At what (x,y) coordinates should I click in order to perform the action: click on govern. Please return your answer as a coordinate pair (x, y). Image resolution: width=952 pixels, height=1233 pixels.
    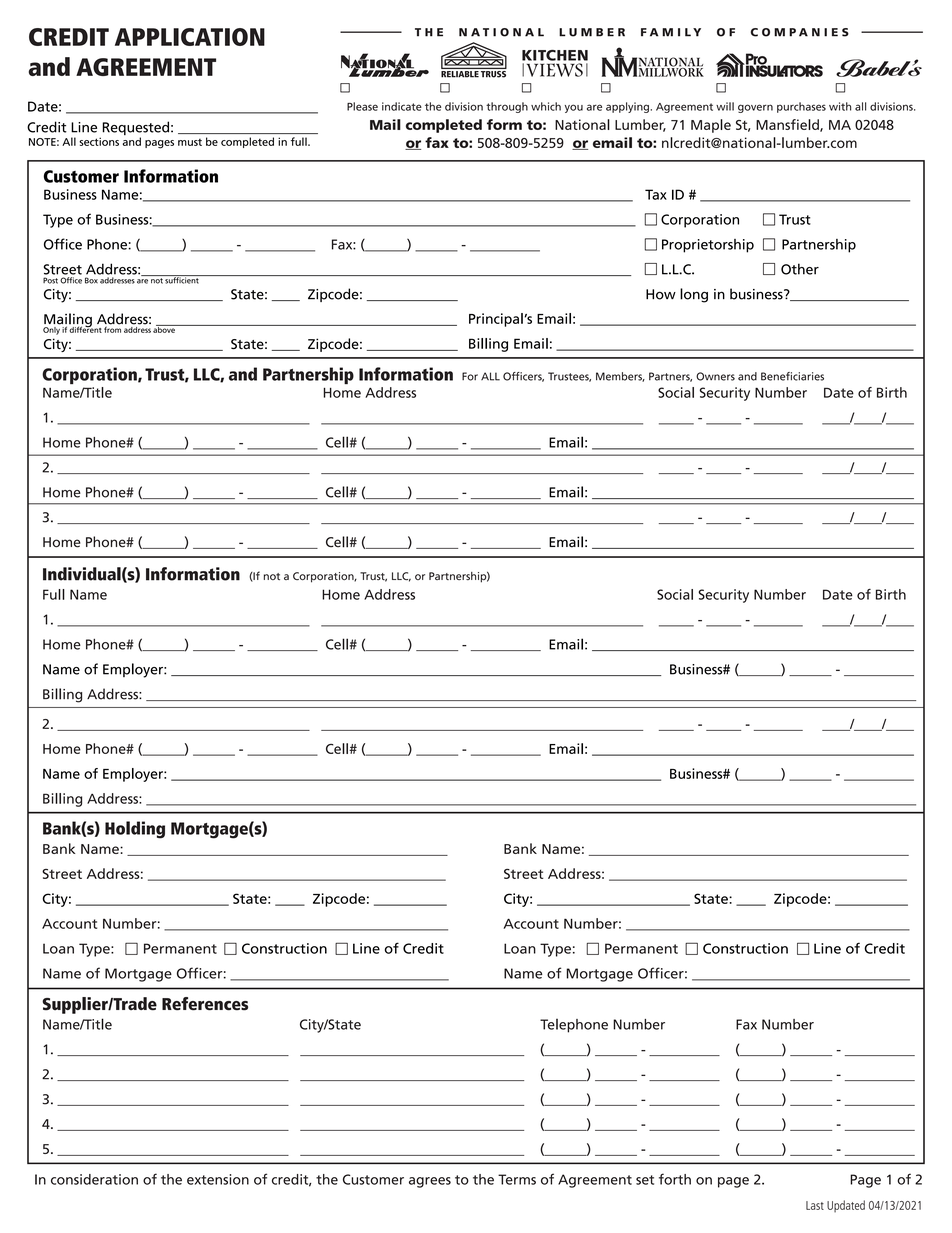
    Looking at the image, I should click on (755, 108).
